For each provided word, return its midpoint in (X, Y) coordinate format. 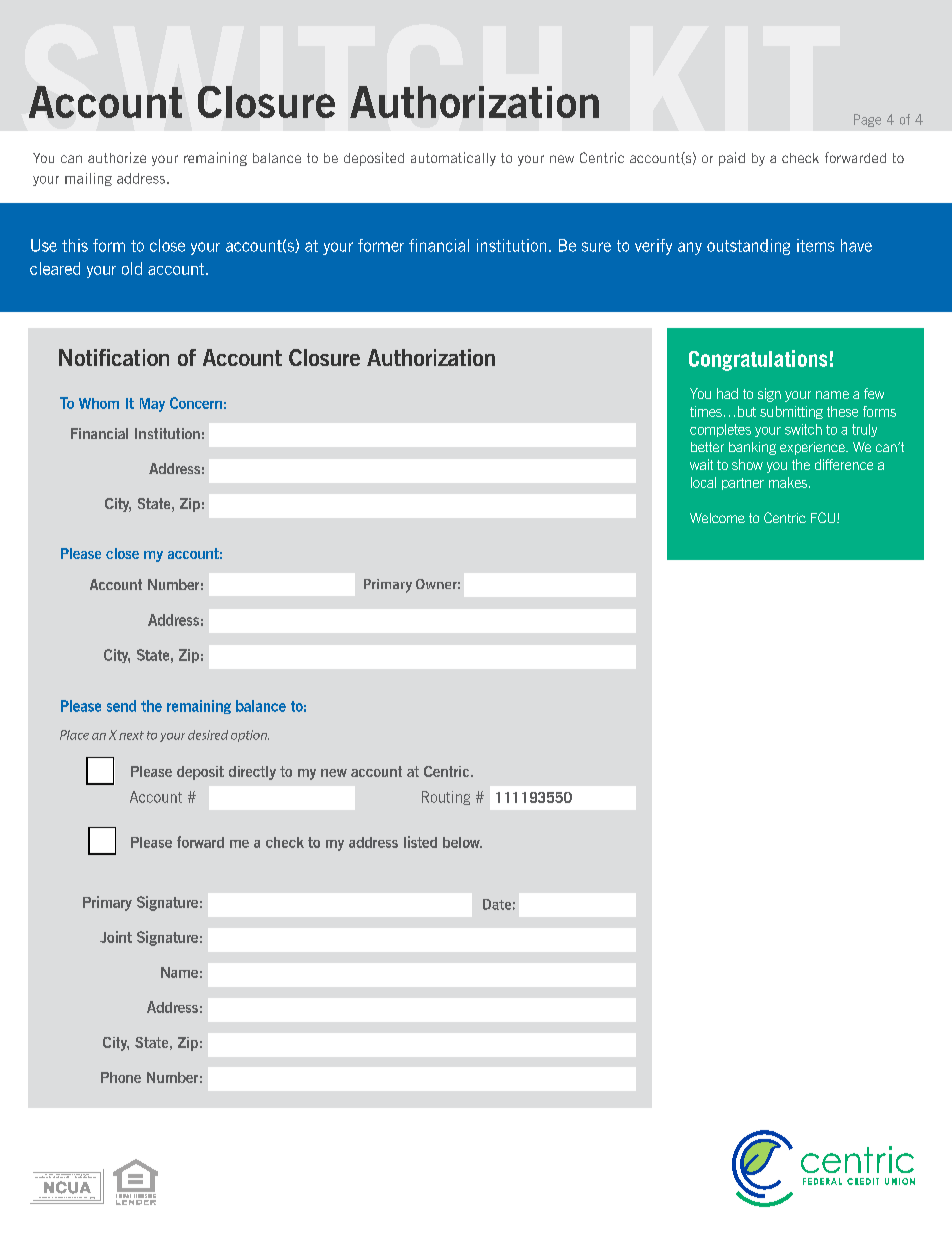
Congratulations (758, 360)
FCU (824, 517)
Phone (121, 1077)
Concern (196, 403)
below (462, 842)
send (121, 706)
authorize (117, 157)
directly (252, 773)
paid (732, 159)
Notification (114, 357)
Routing (446, 798)
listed (420, 842)
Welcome (717, 518)
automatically (453, 159)
